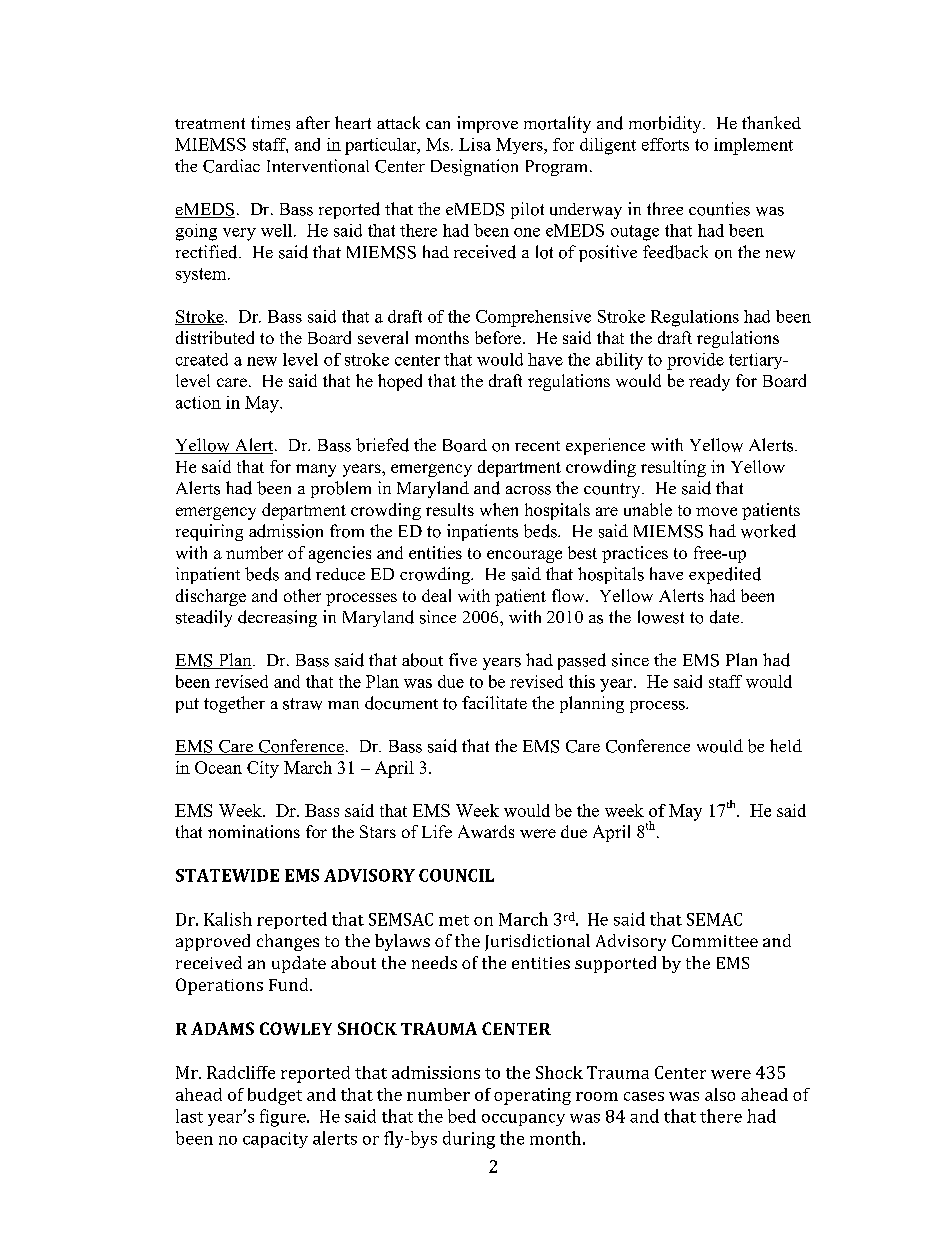  What do you see at coordinates (715, 941) in the screenshot?
I see `Committee` at bounding box center [715, 941].
